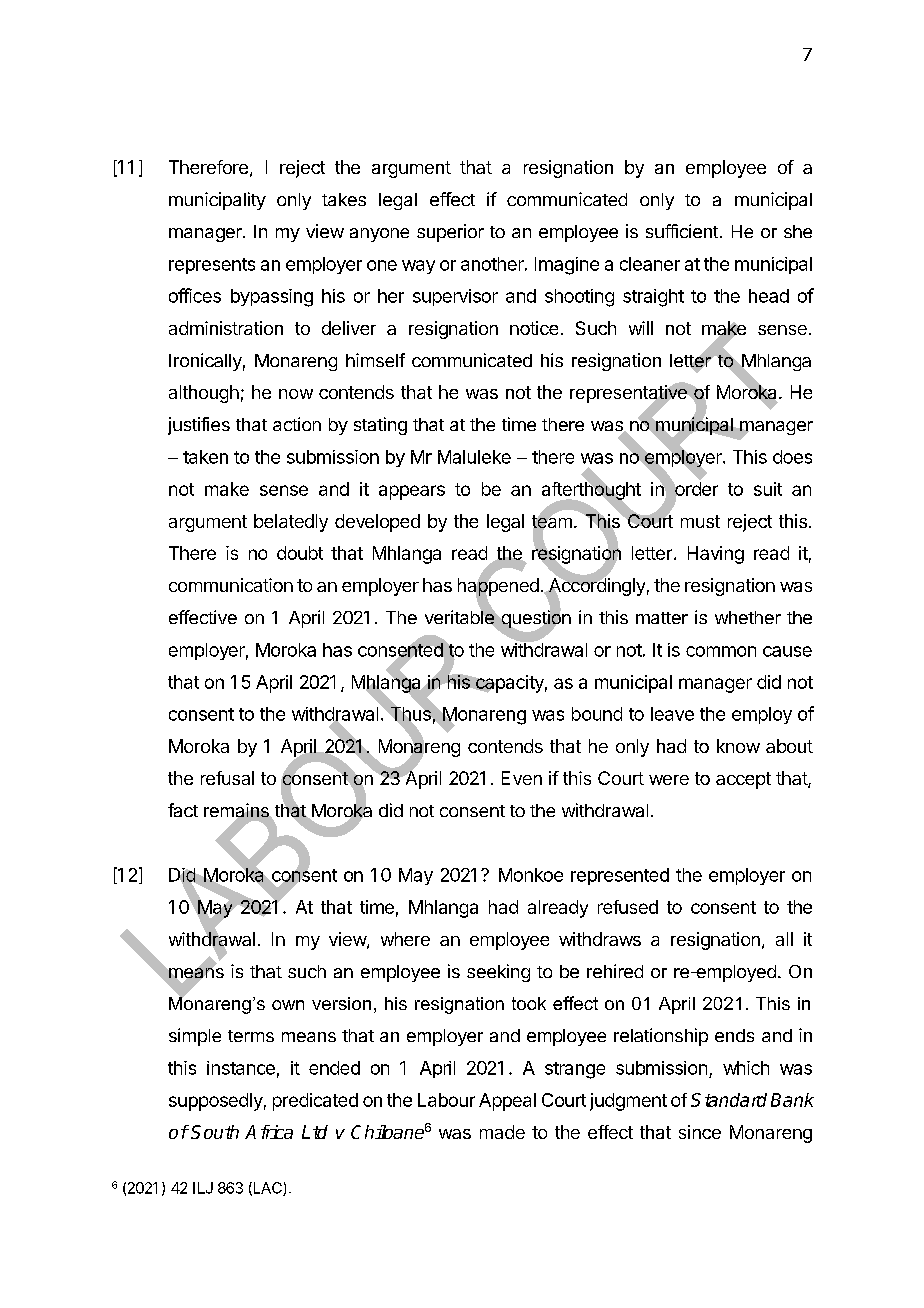 The image size is (924, 1308). I want to click on refused, so click(628, 907).
